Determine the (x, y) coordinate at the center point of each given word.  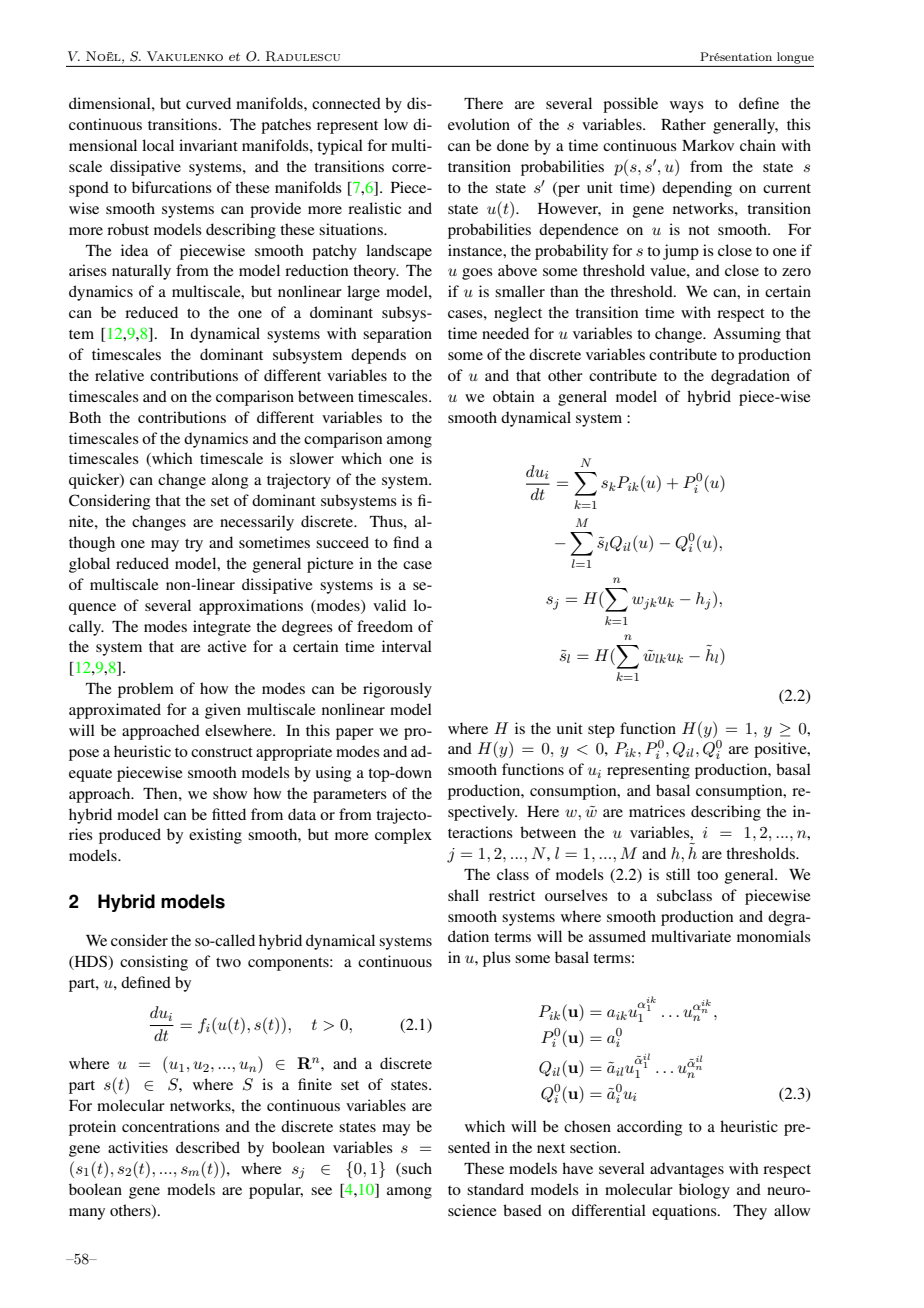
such (416, 1168)
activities (138, 1147)
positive (781, 750)
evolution (479, 124)
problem (146, 690)
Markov (708, 145)
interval (407, 646)
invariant (208, 145)
